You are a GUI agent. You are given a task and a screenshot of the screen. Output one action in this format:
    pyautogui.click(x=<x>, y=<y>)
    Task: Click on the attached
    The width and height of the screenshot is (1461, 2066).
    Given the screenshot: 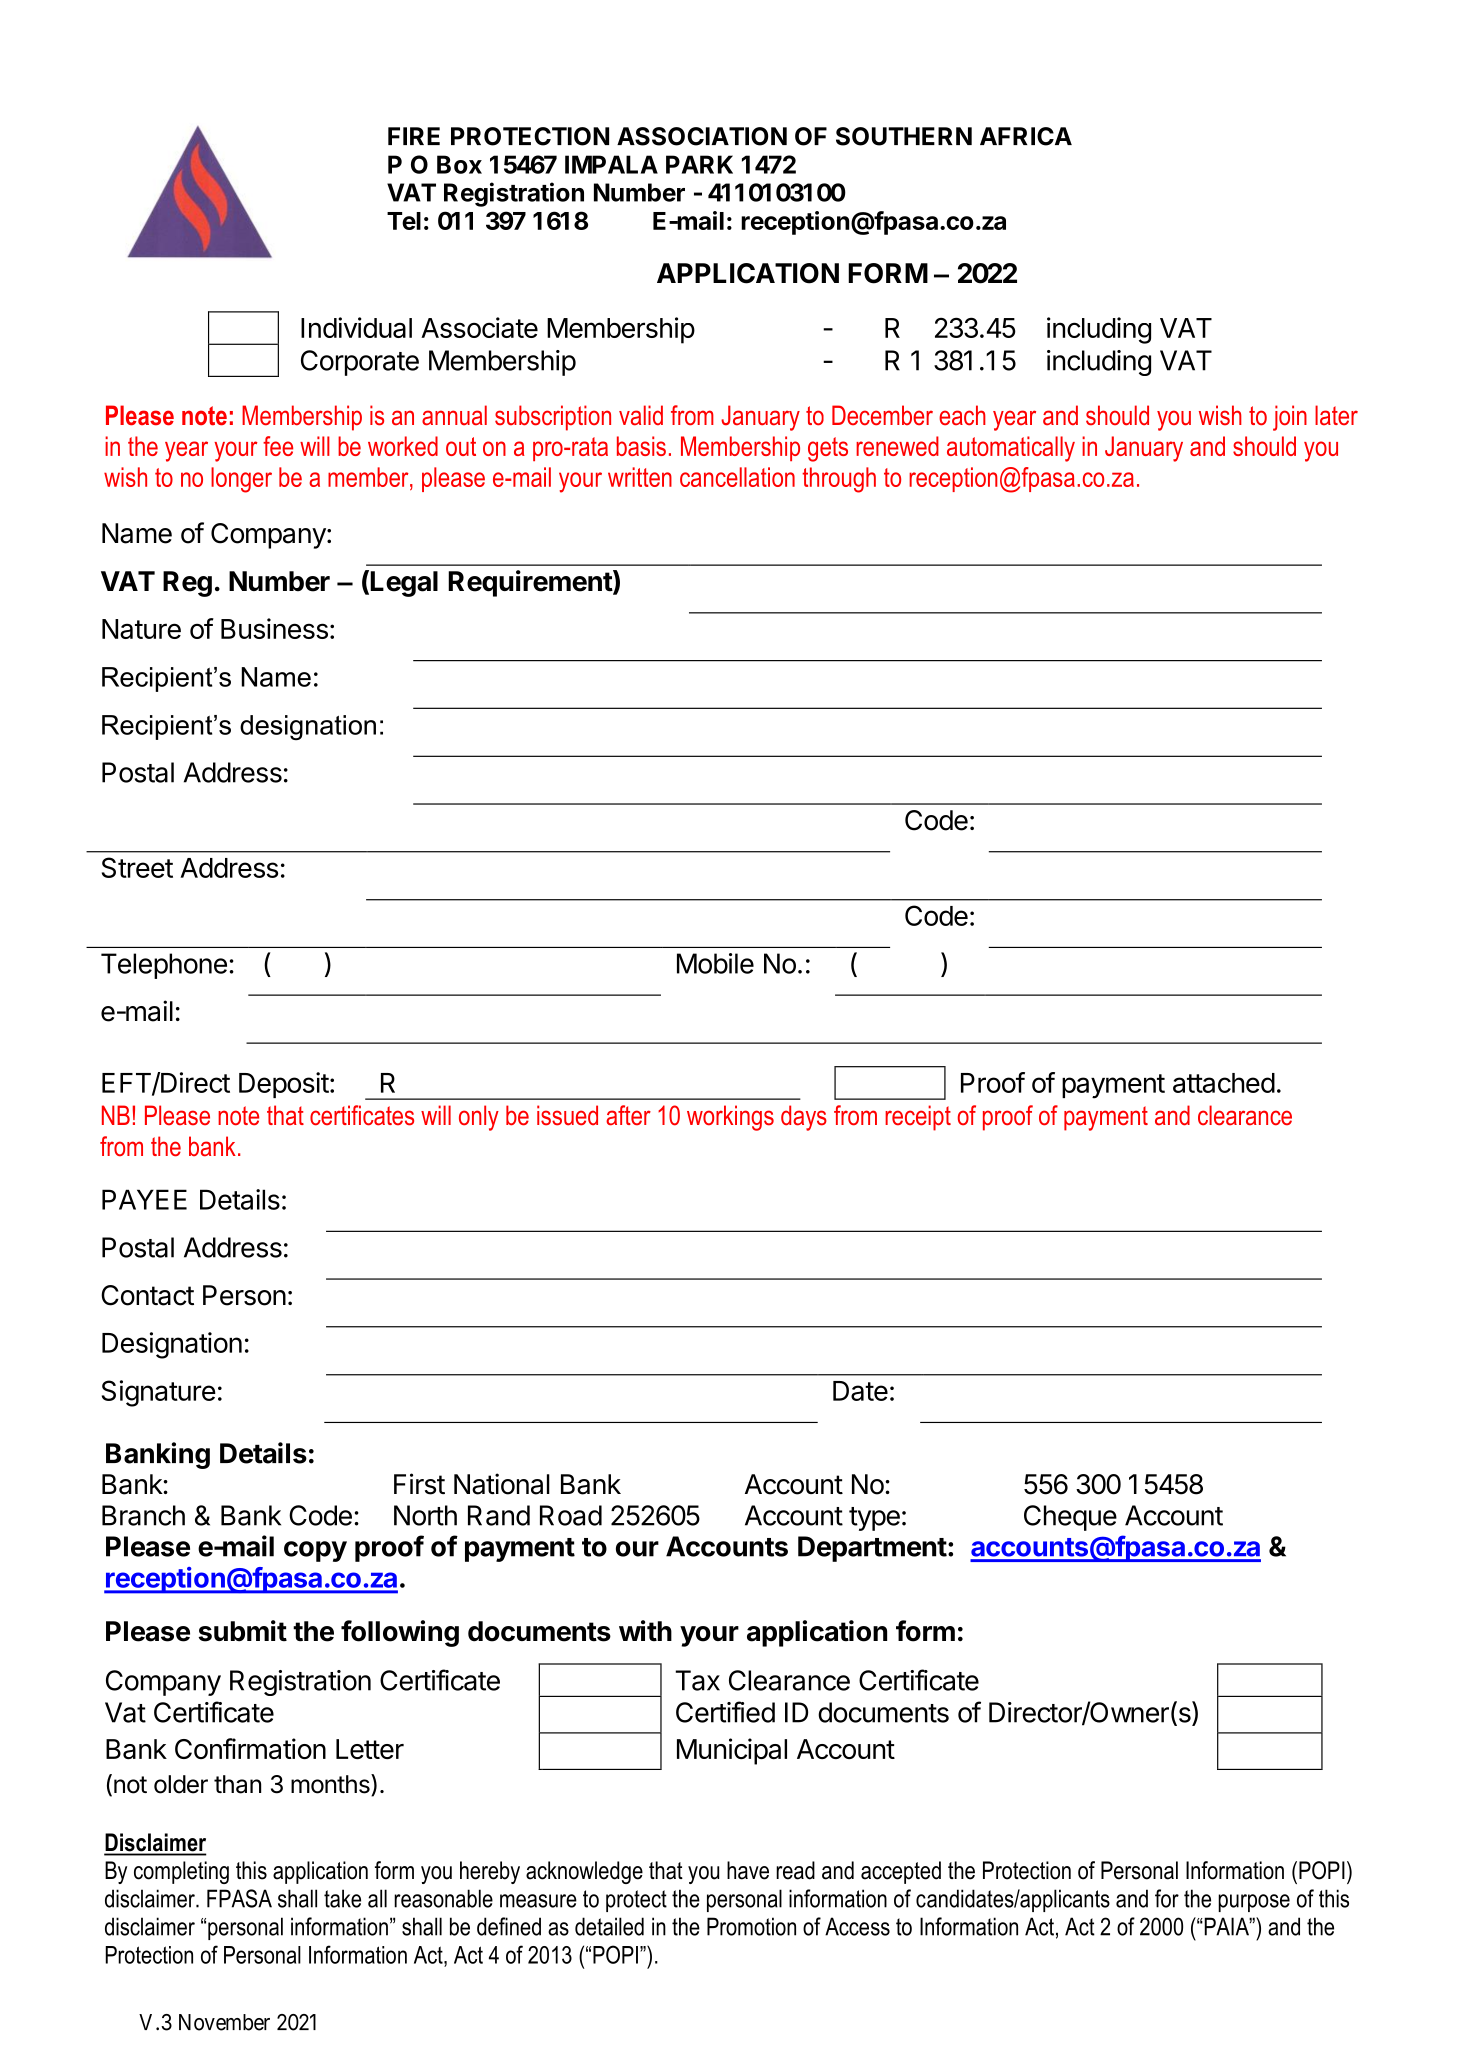 What is the action you would take?
    pyautogui.click(x=1224, y=1083)
